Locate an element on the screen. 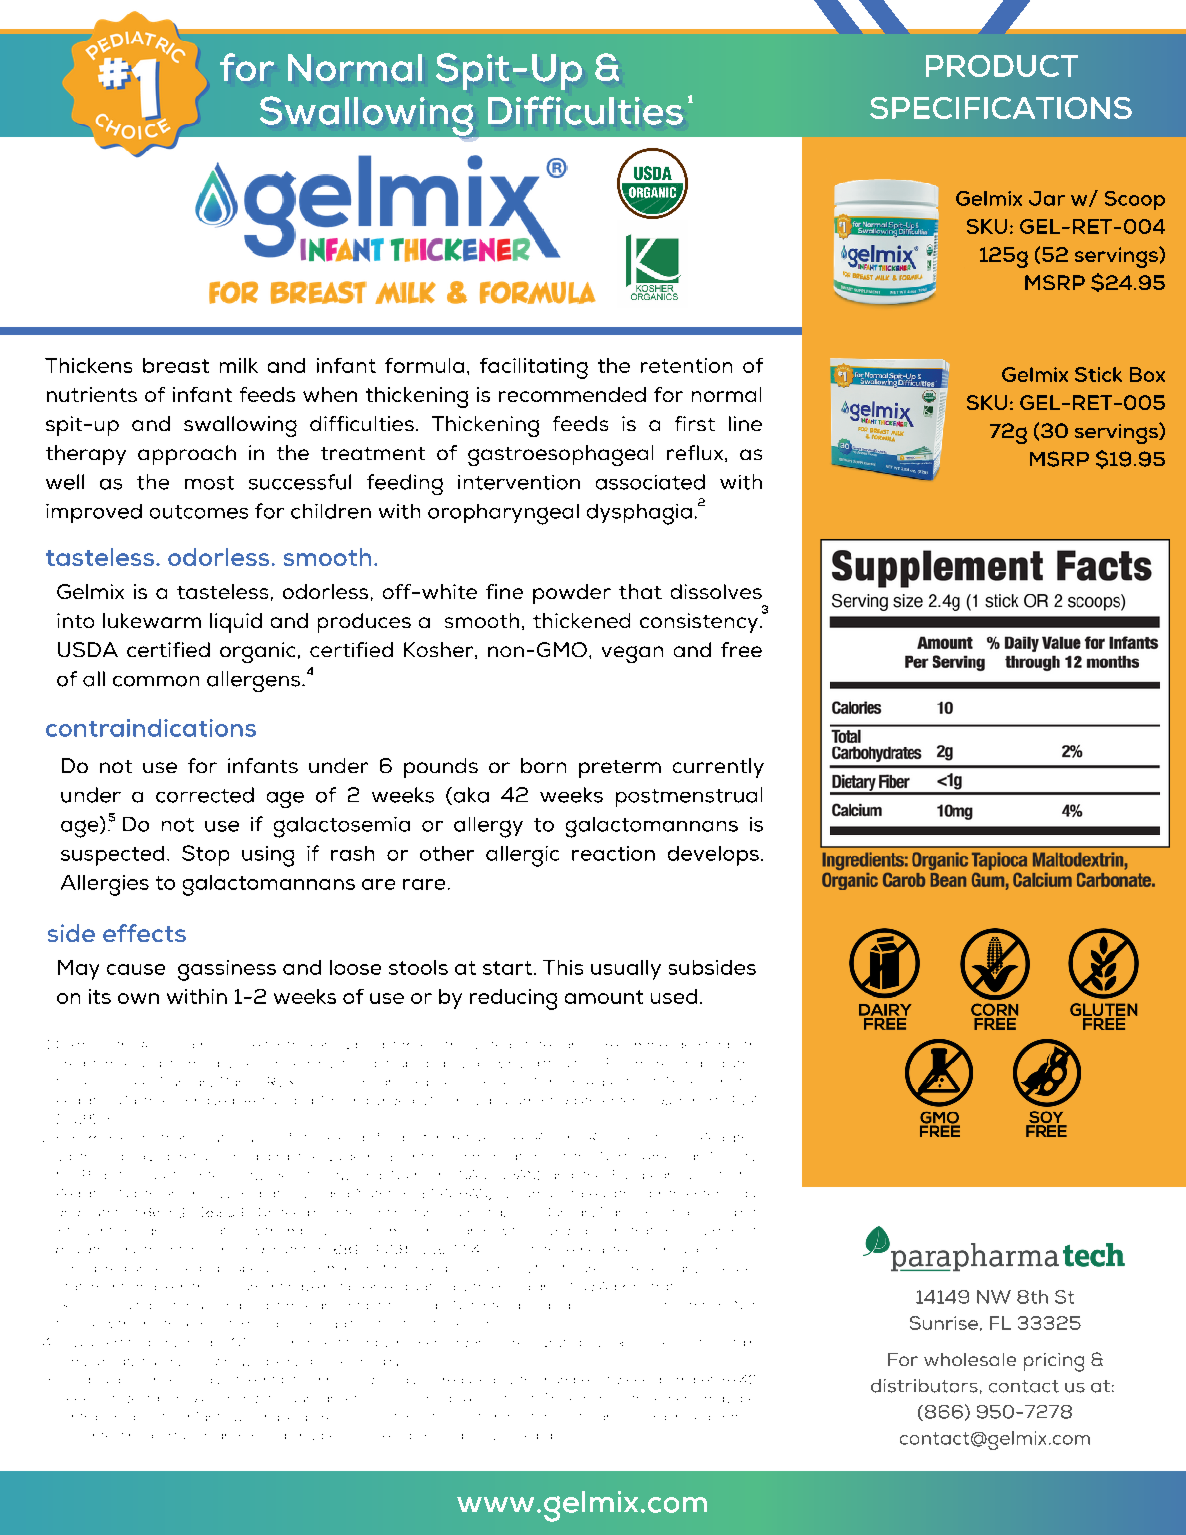 This screenshot has height=1535, width=1186. usually is located at coordinates (626, 970).
